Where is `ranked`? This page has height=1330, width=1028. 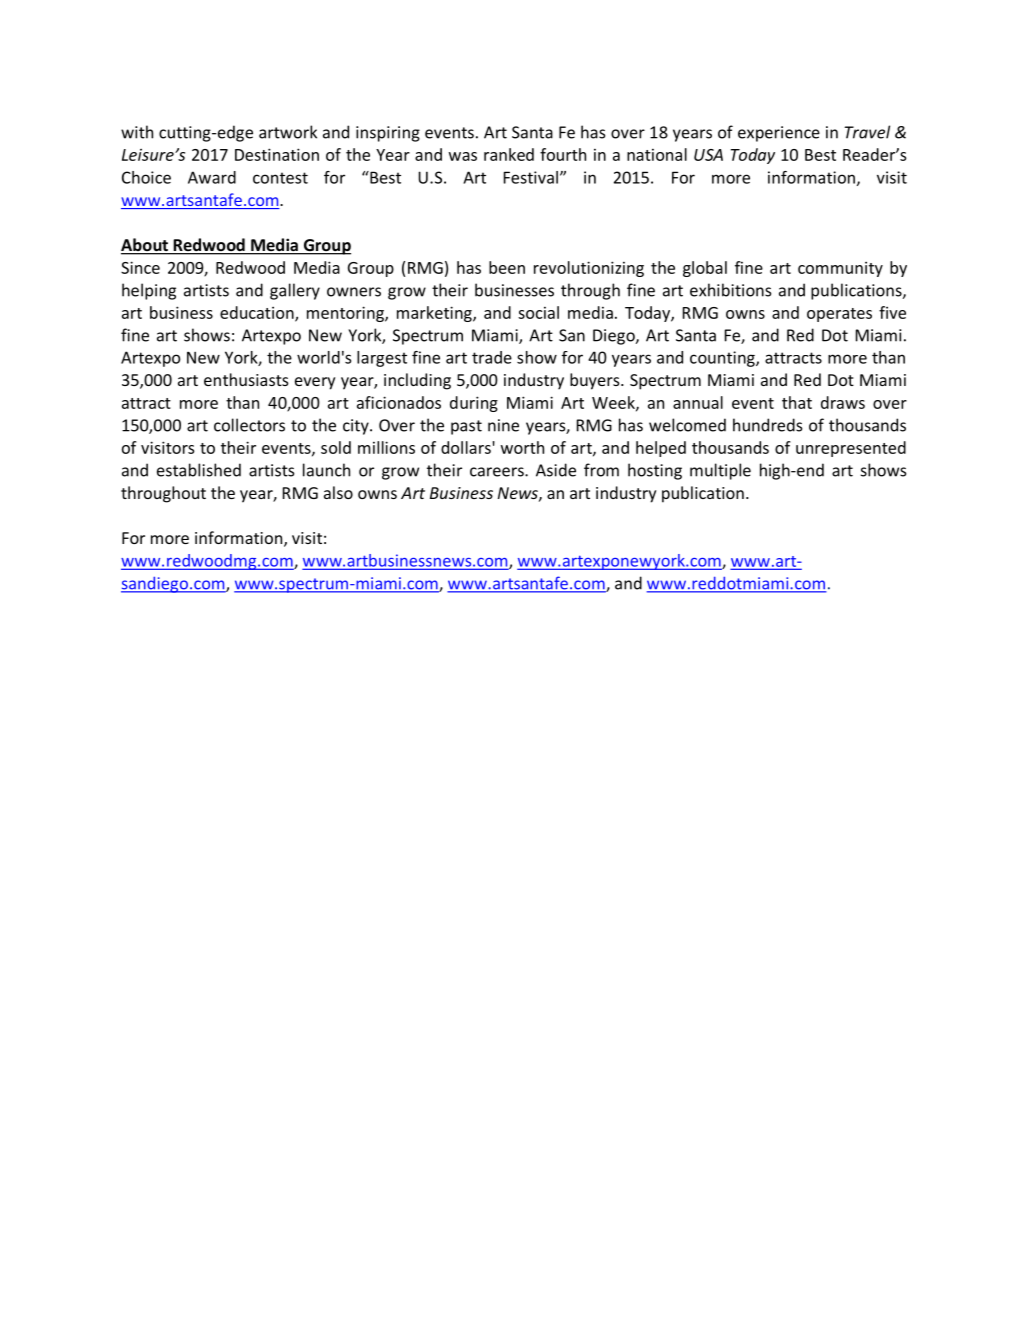
ranked is located at coordinates (509, 154).
